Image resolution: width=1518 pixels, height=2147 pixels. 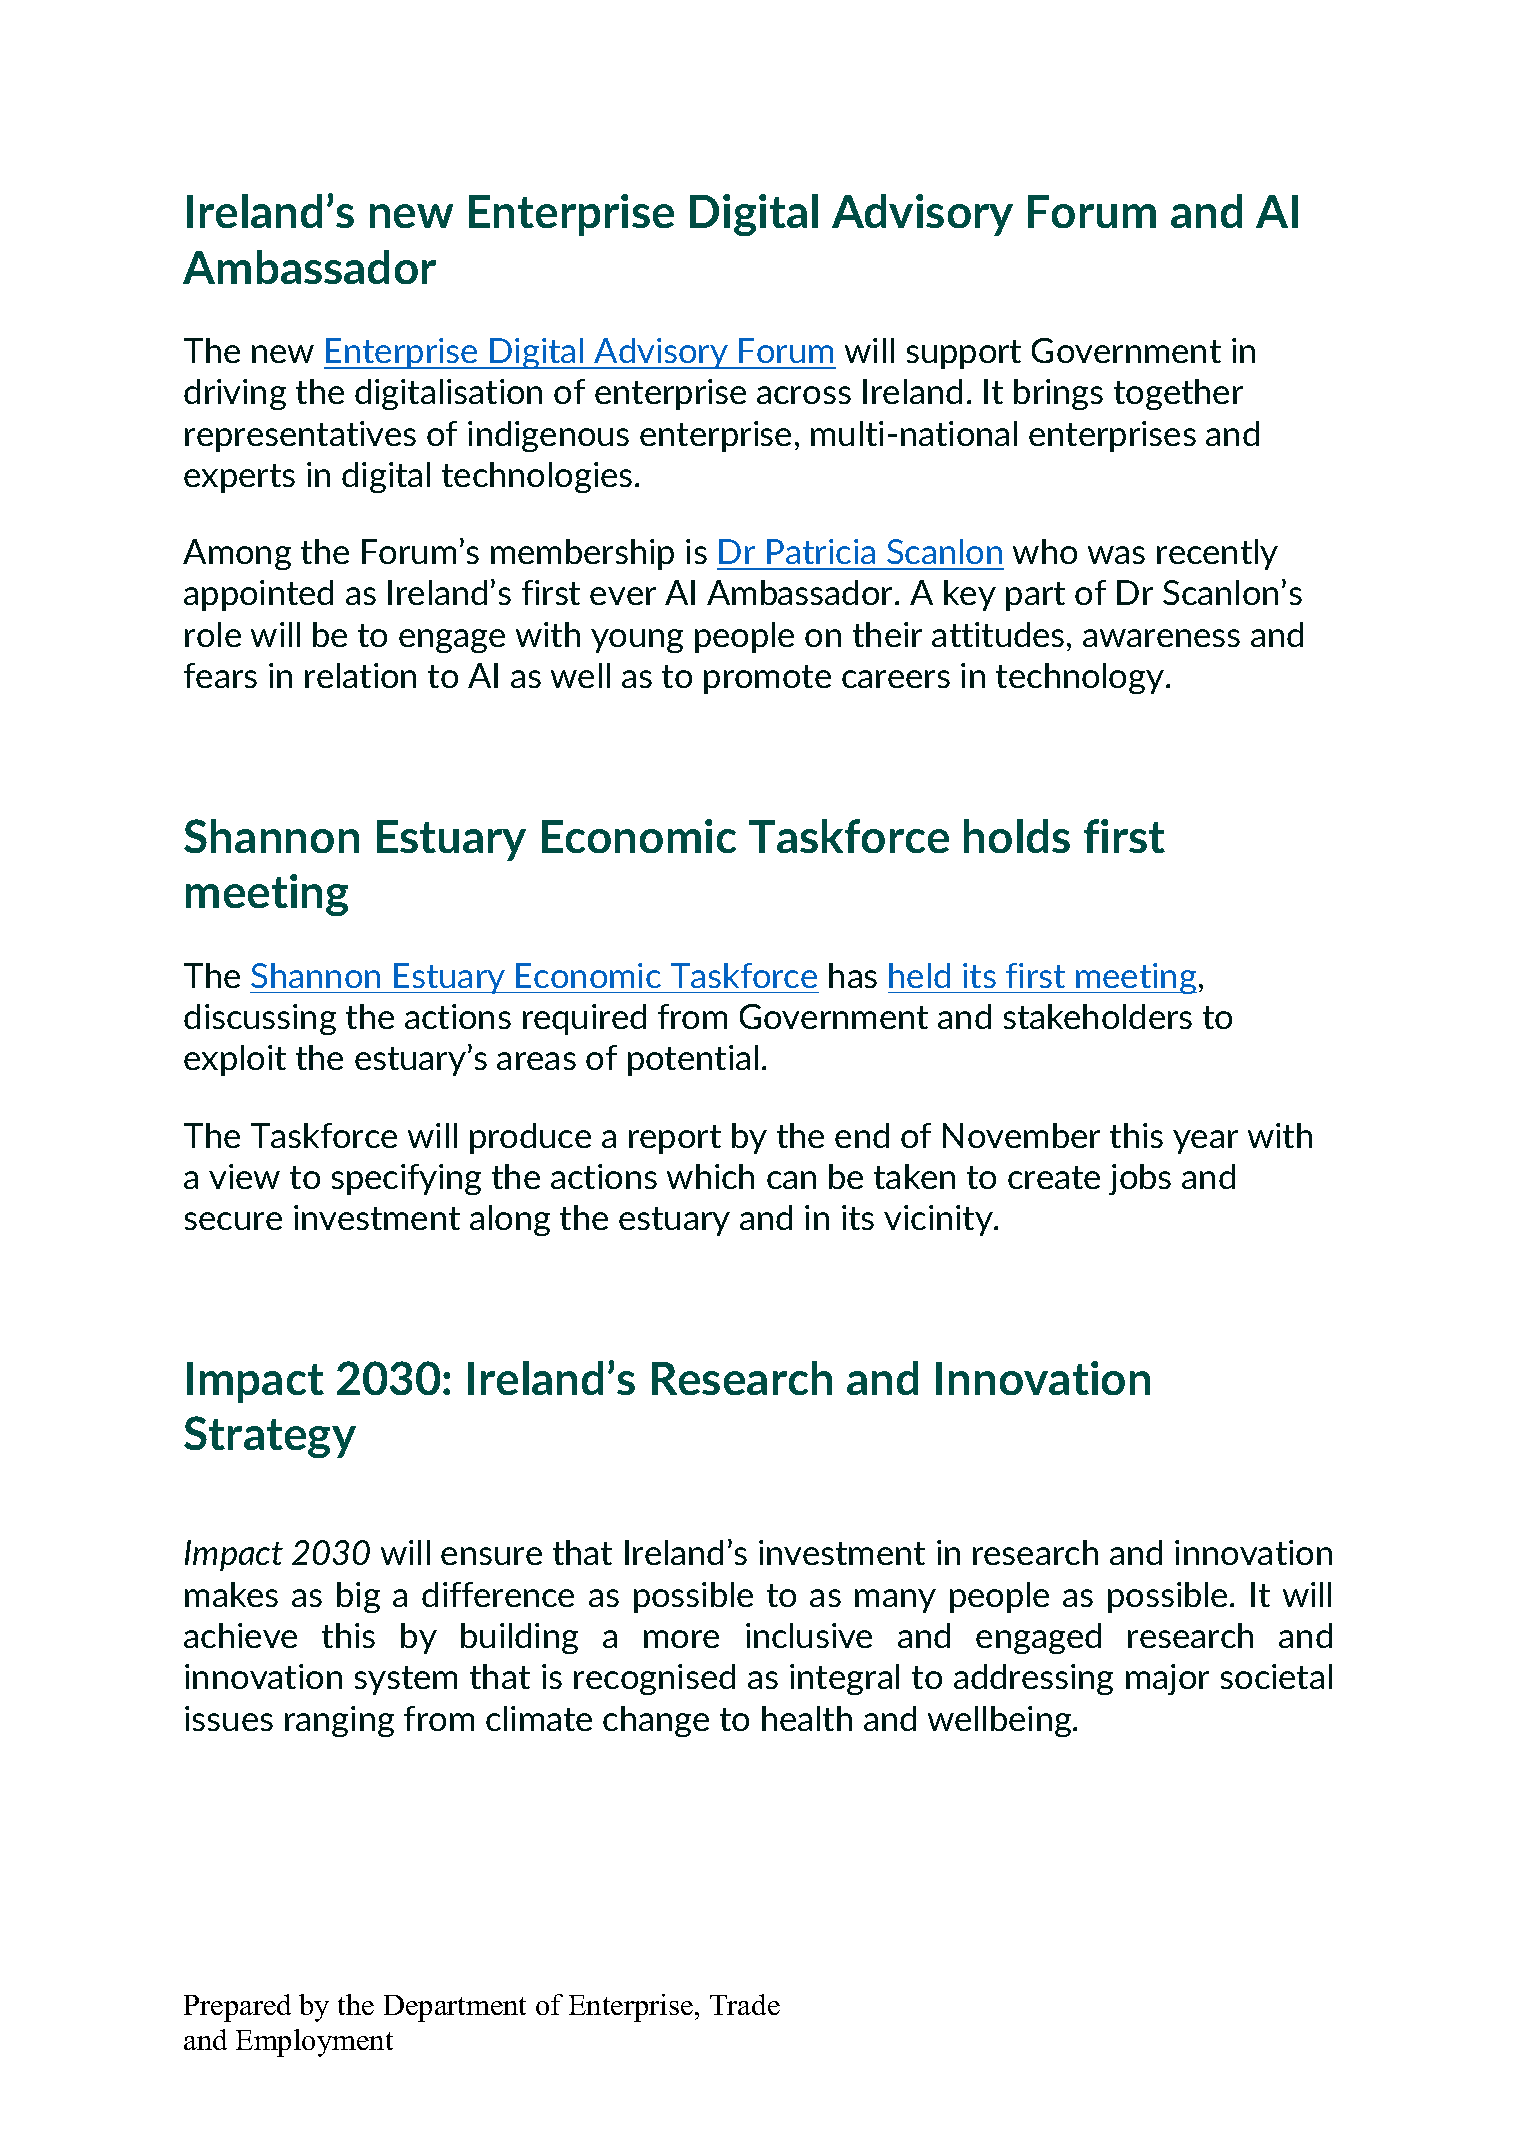 I want to click on across, so click(x=804, y=395).
